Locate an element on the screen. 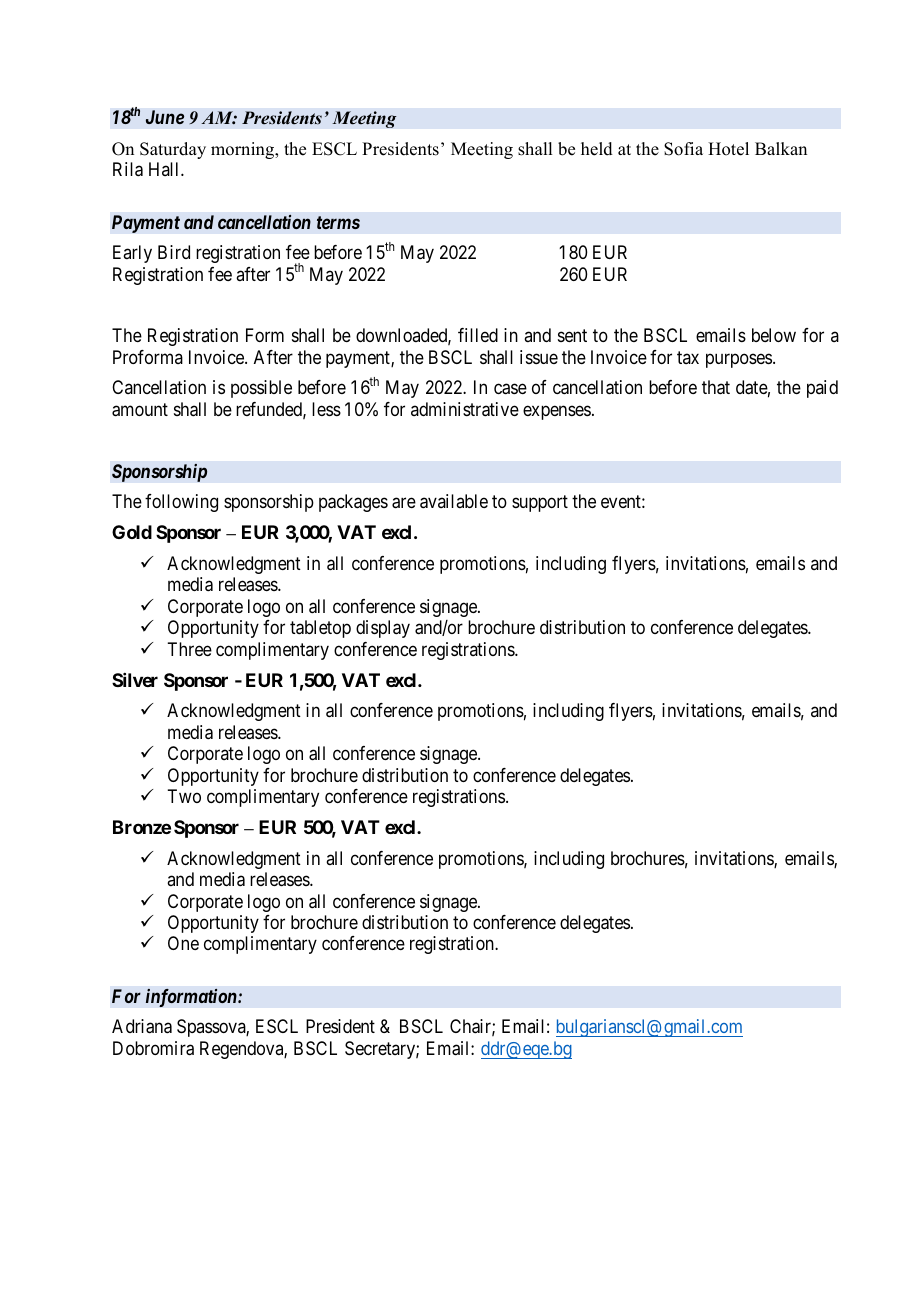  Saturday is located at coordinates (173, 150).
